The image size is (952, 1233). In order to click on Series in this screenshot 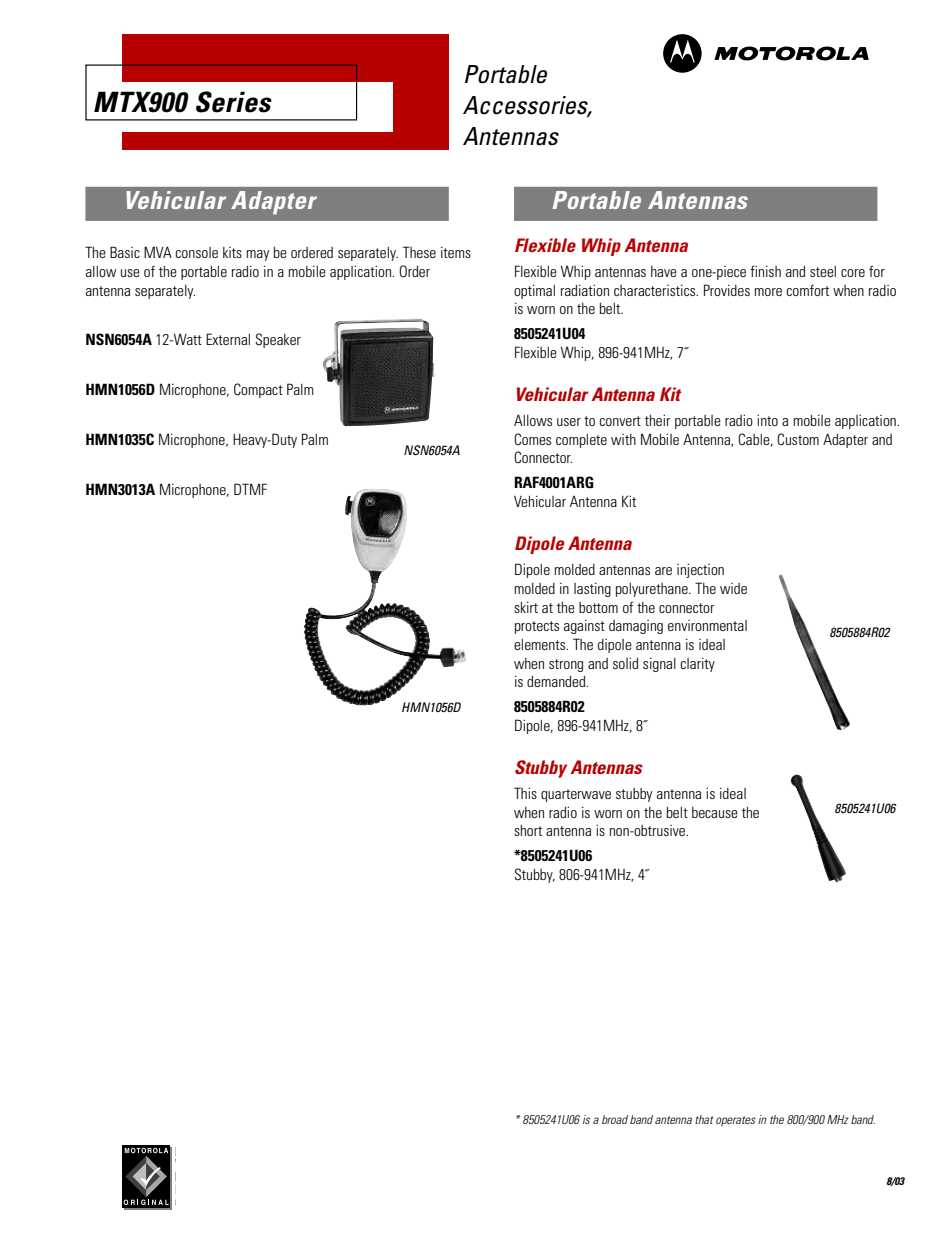, I will do `click(234, 102)`.
